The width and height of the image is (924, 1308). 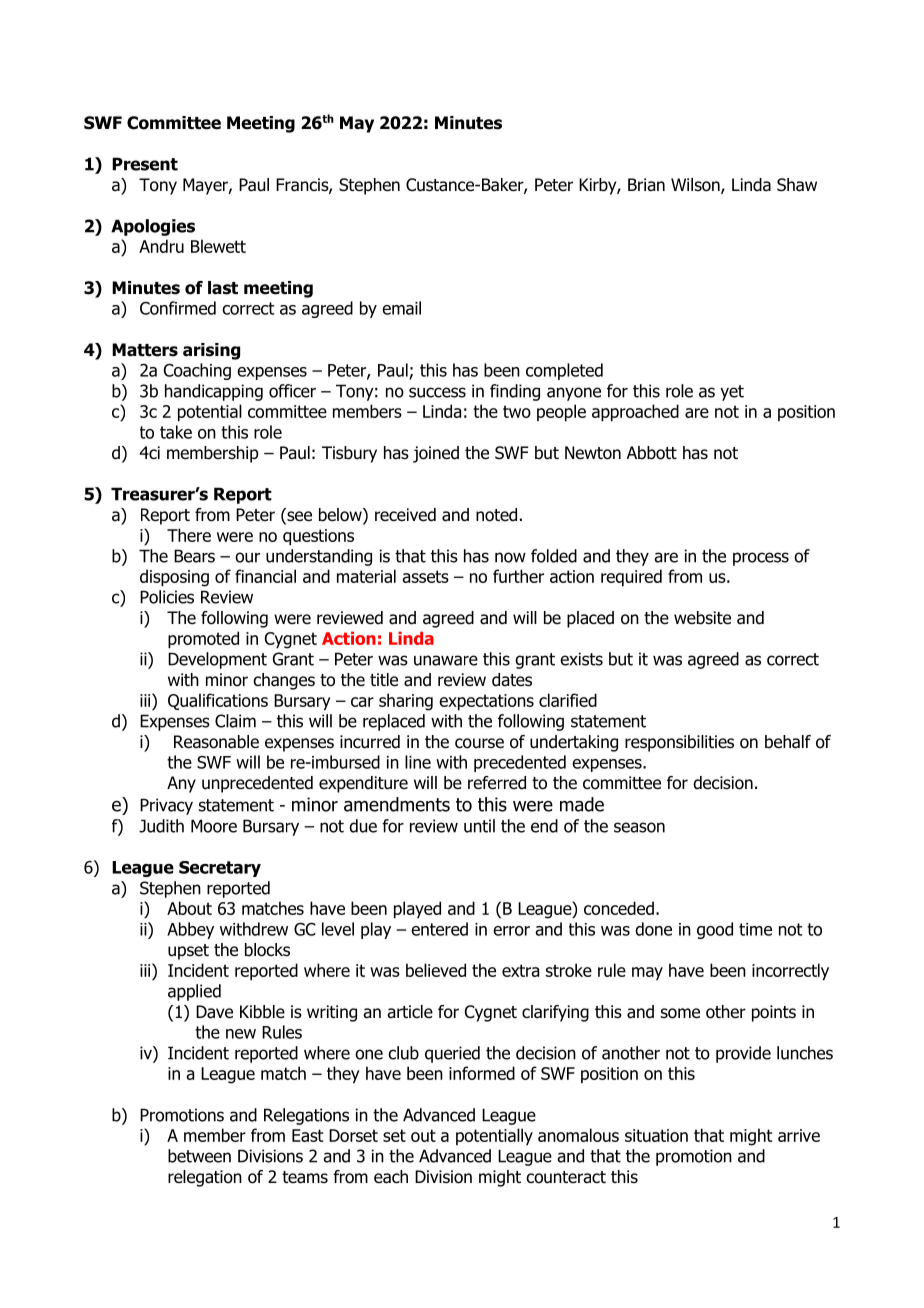 I want to click on email, so click(x=401, y=308).
